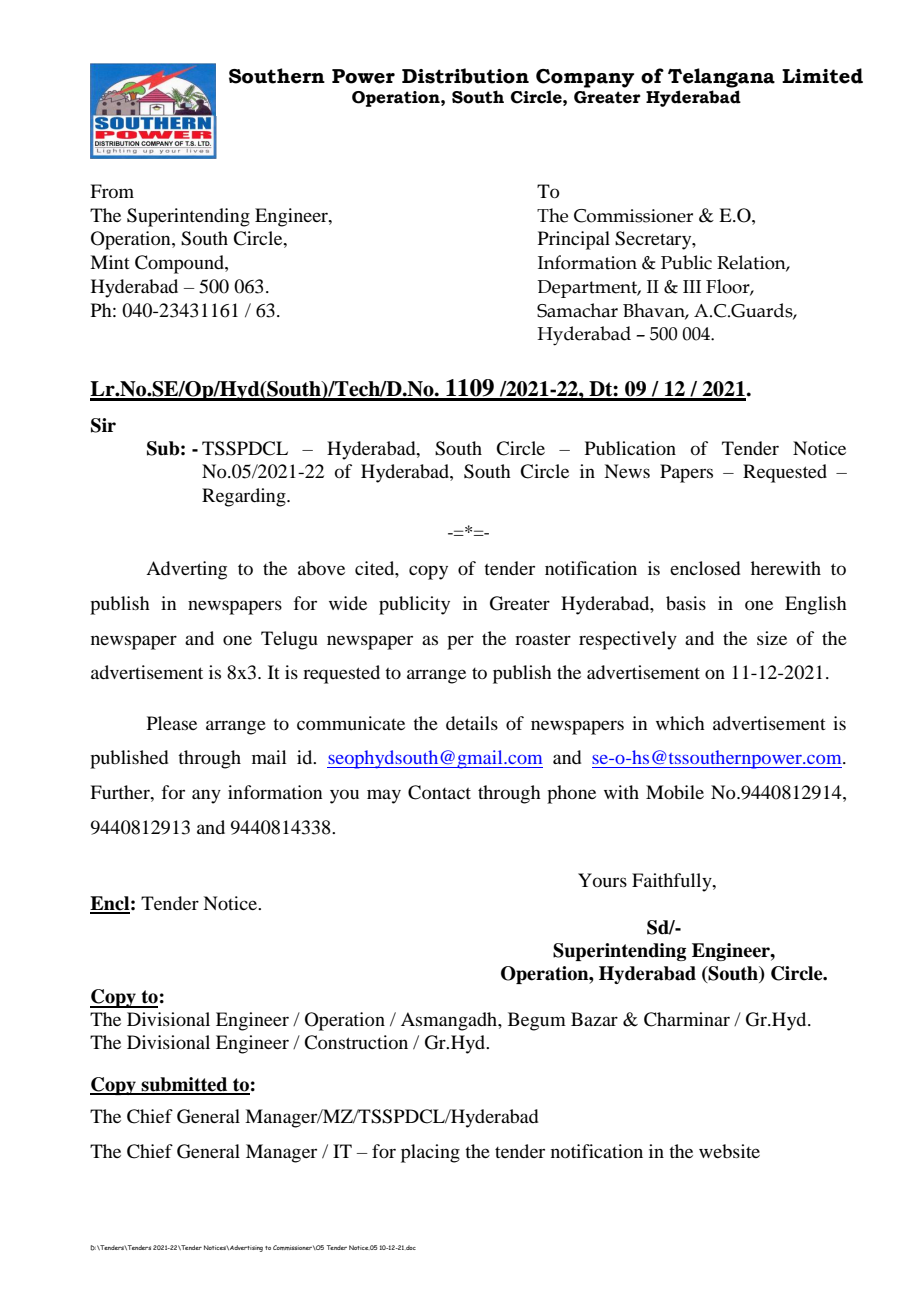 The image size is (924, 1308). I want to click on Mobile, so click(675, 792).
